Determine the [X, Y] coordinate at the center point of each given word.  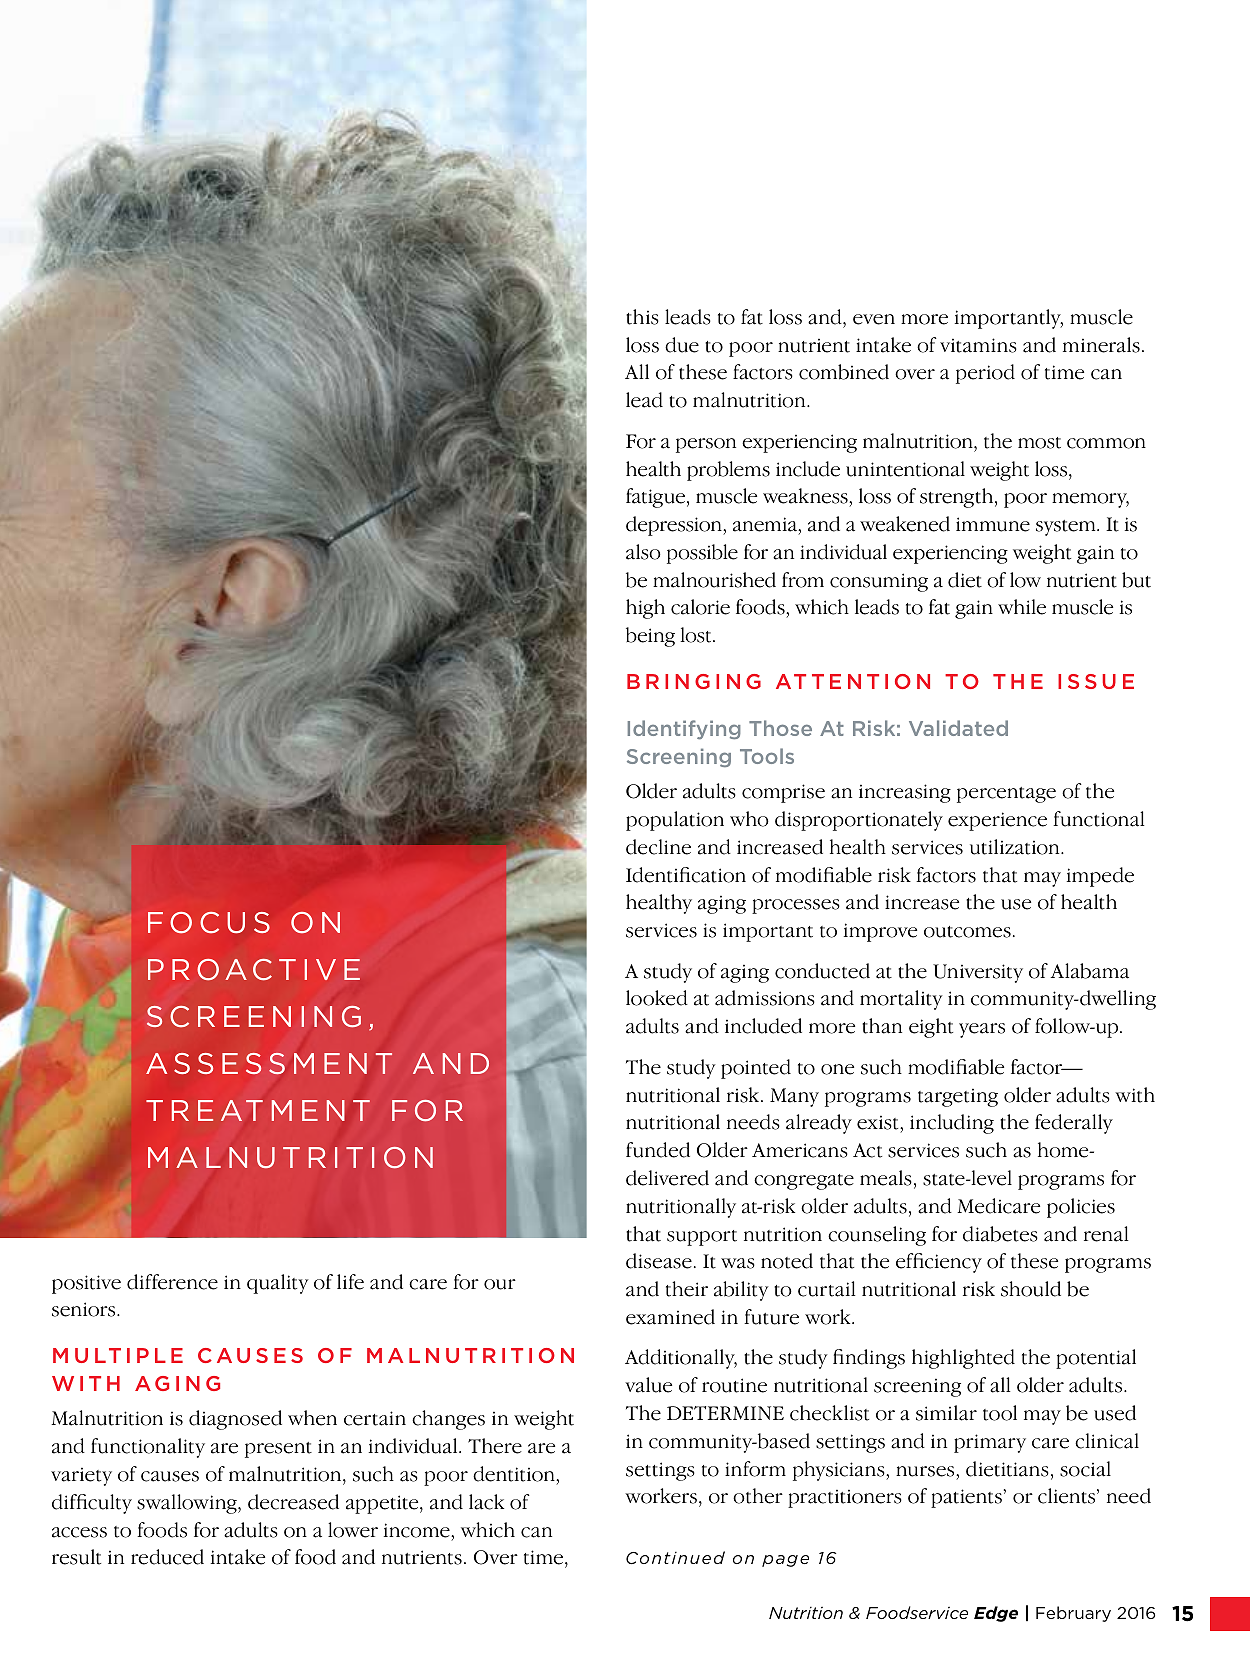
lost [697, 635]
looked [657, 998]
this [642, 317]
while [1022, 607]
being [650, 637]
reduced [167, 1557]
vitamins [978, 345]
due [682, 345]
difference [172, 1282]
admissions [765, 998]
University [978, 973]
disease [659, 1261]
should [1031, 1289]
